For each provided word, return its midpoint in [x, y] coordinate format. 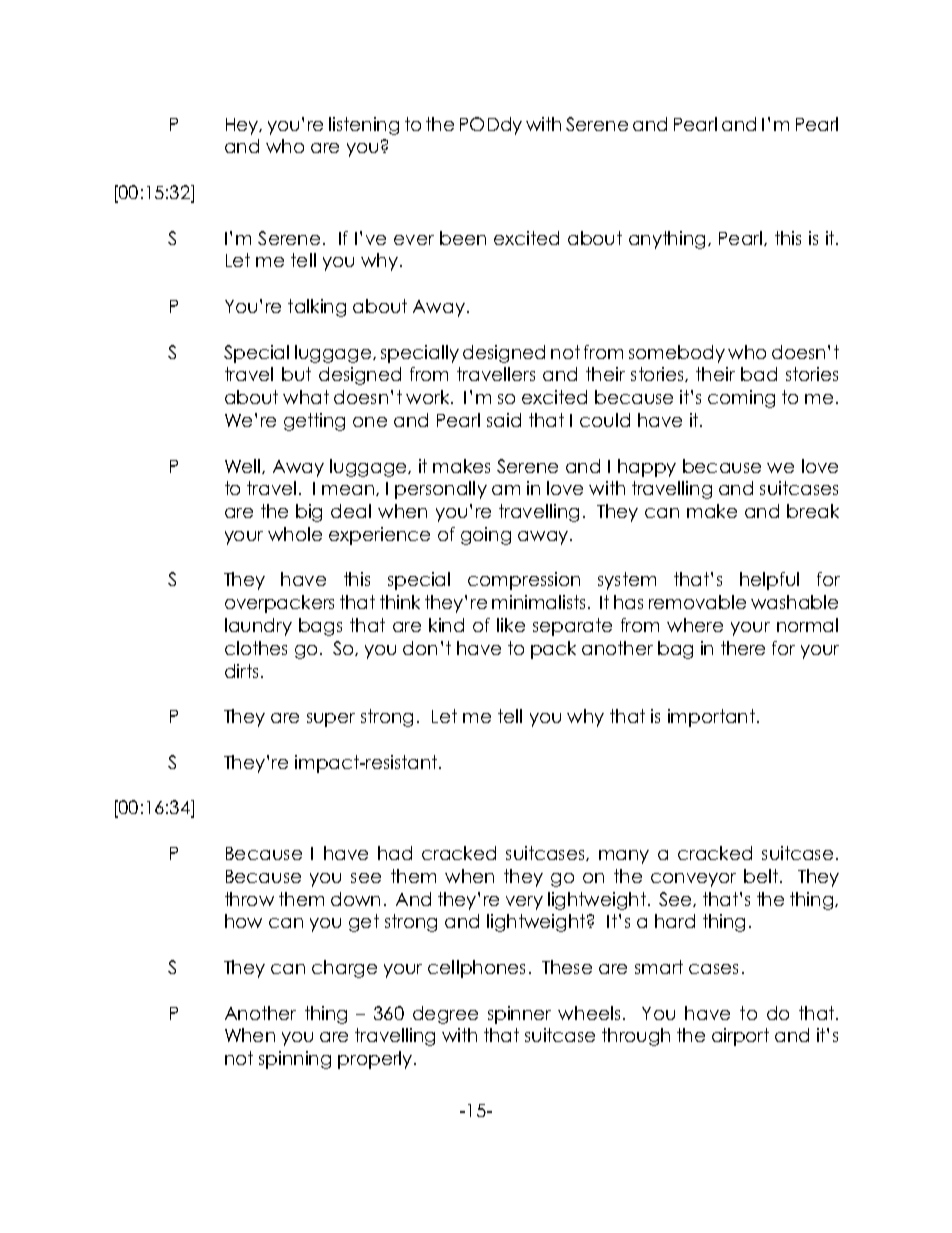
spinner [519, 1015]
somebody [677, 354]
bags [320, 627]
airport [740, 1037]
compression [524, 581]
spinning [295, 1060]
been [463, 238]
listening [364, 126]
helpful [769, 581]
